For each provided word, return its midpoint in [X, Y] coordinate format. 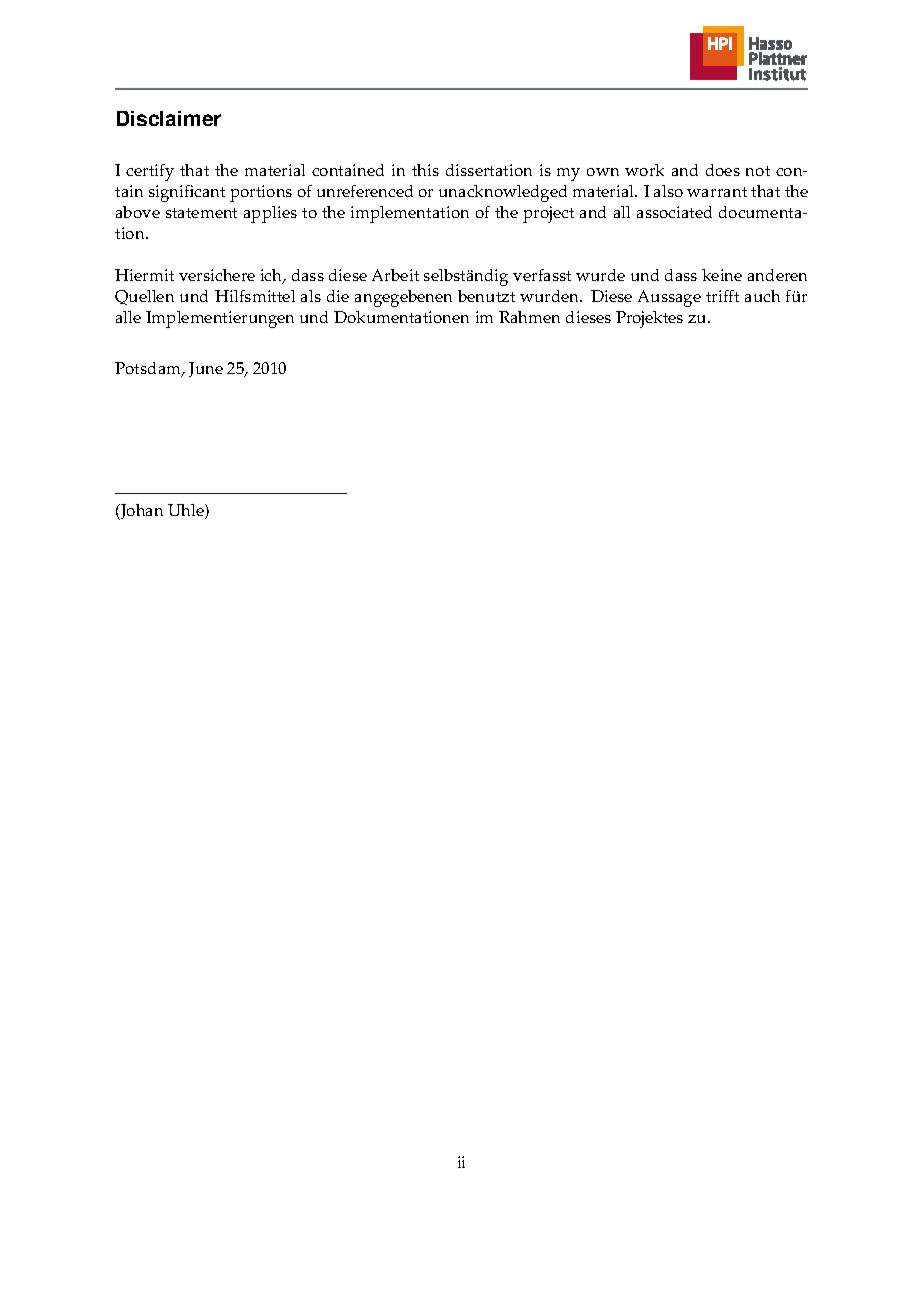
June [206, 369]
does [723, 170]
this [425, 170]
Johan [140, 512]
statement [201, 213]
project [548, 214]
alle [128, 317]
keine [722, 275]
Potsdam [149, 369]
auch [762, 296]
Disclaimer [169, 118]
